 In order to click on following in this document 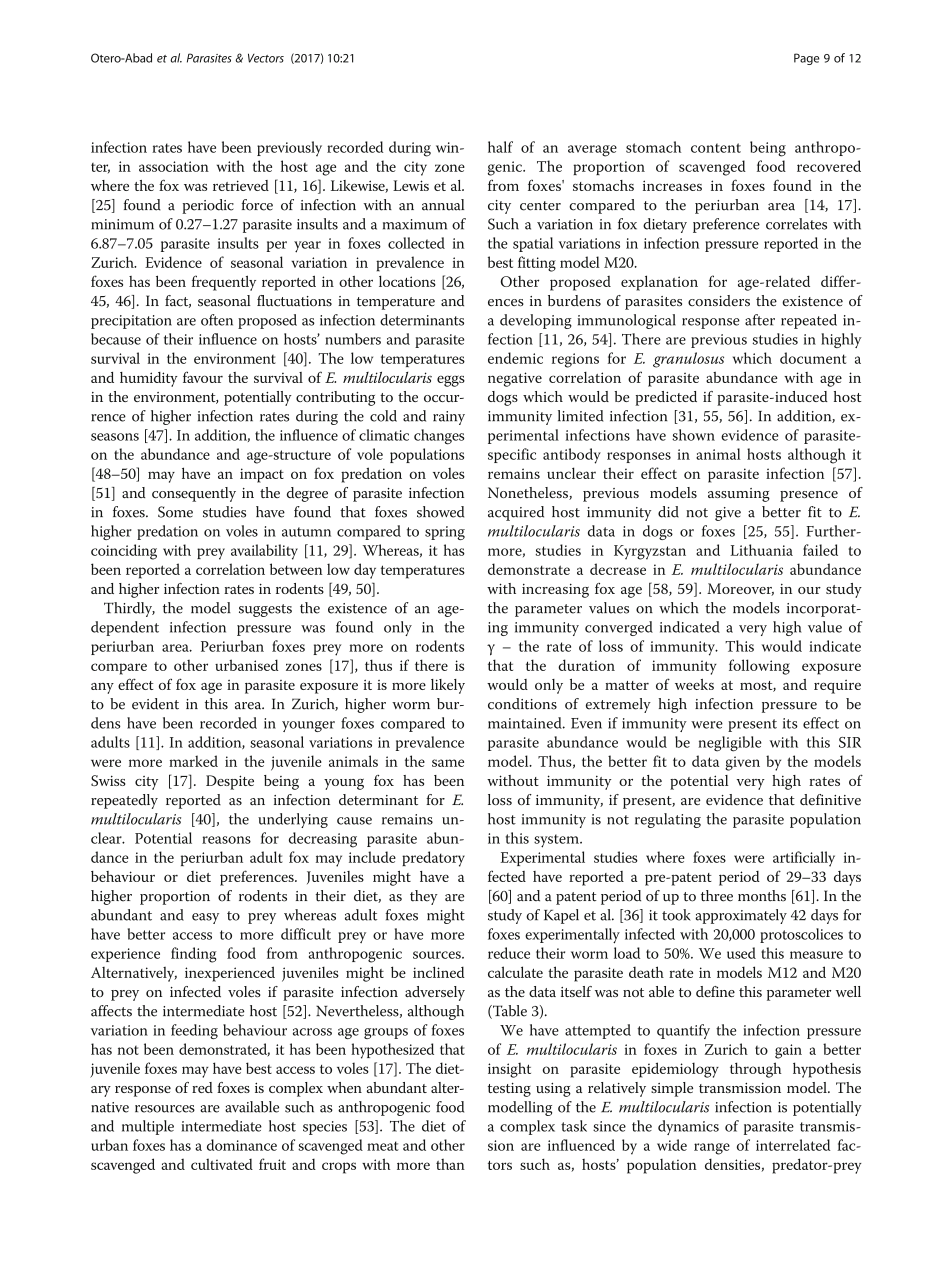, I will do `click(759, 667)`.
